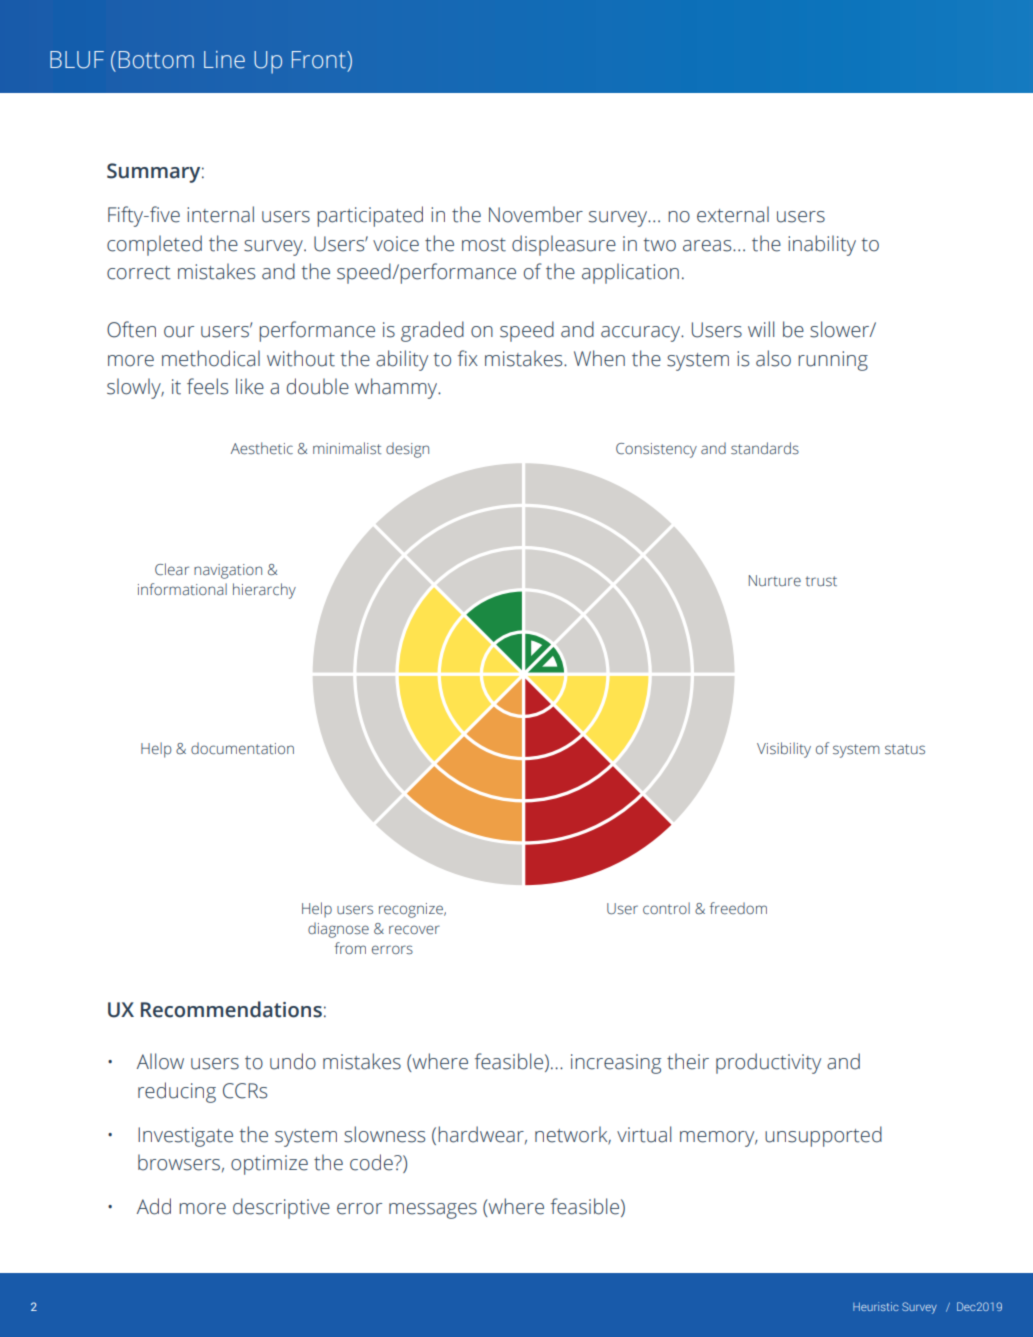 The image size is (1033, 1337). I want to click on messages, so click(433, 1211).
